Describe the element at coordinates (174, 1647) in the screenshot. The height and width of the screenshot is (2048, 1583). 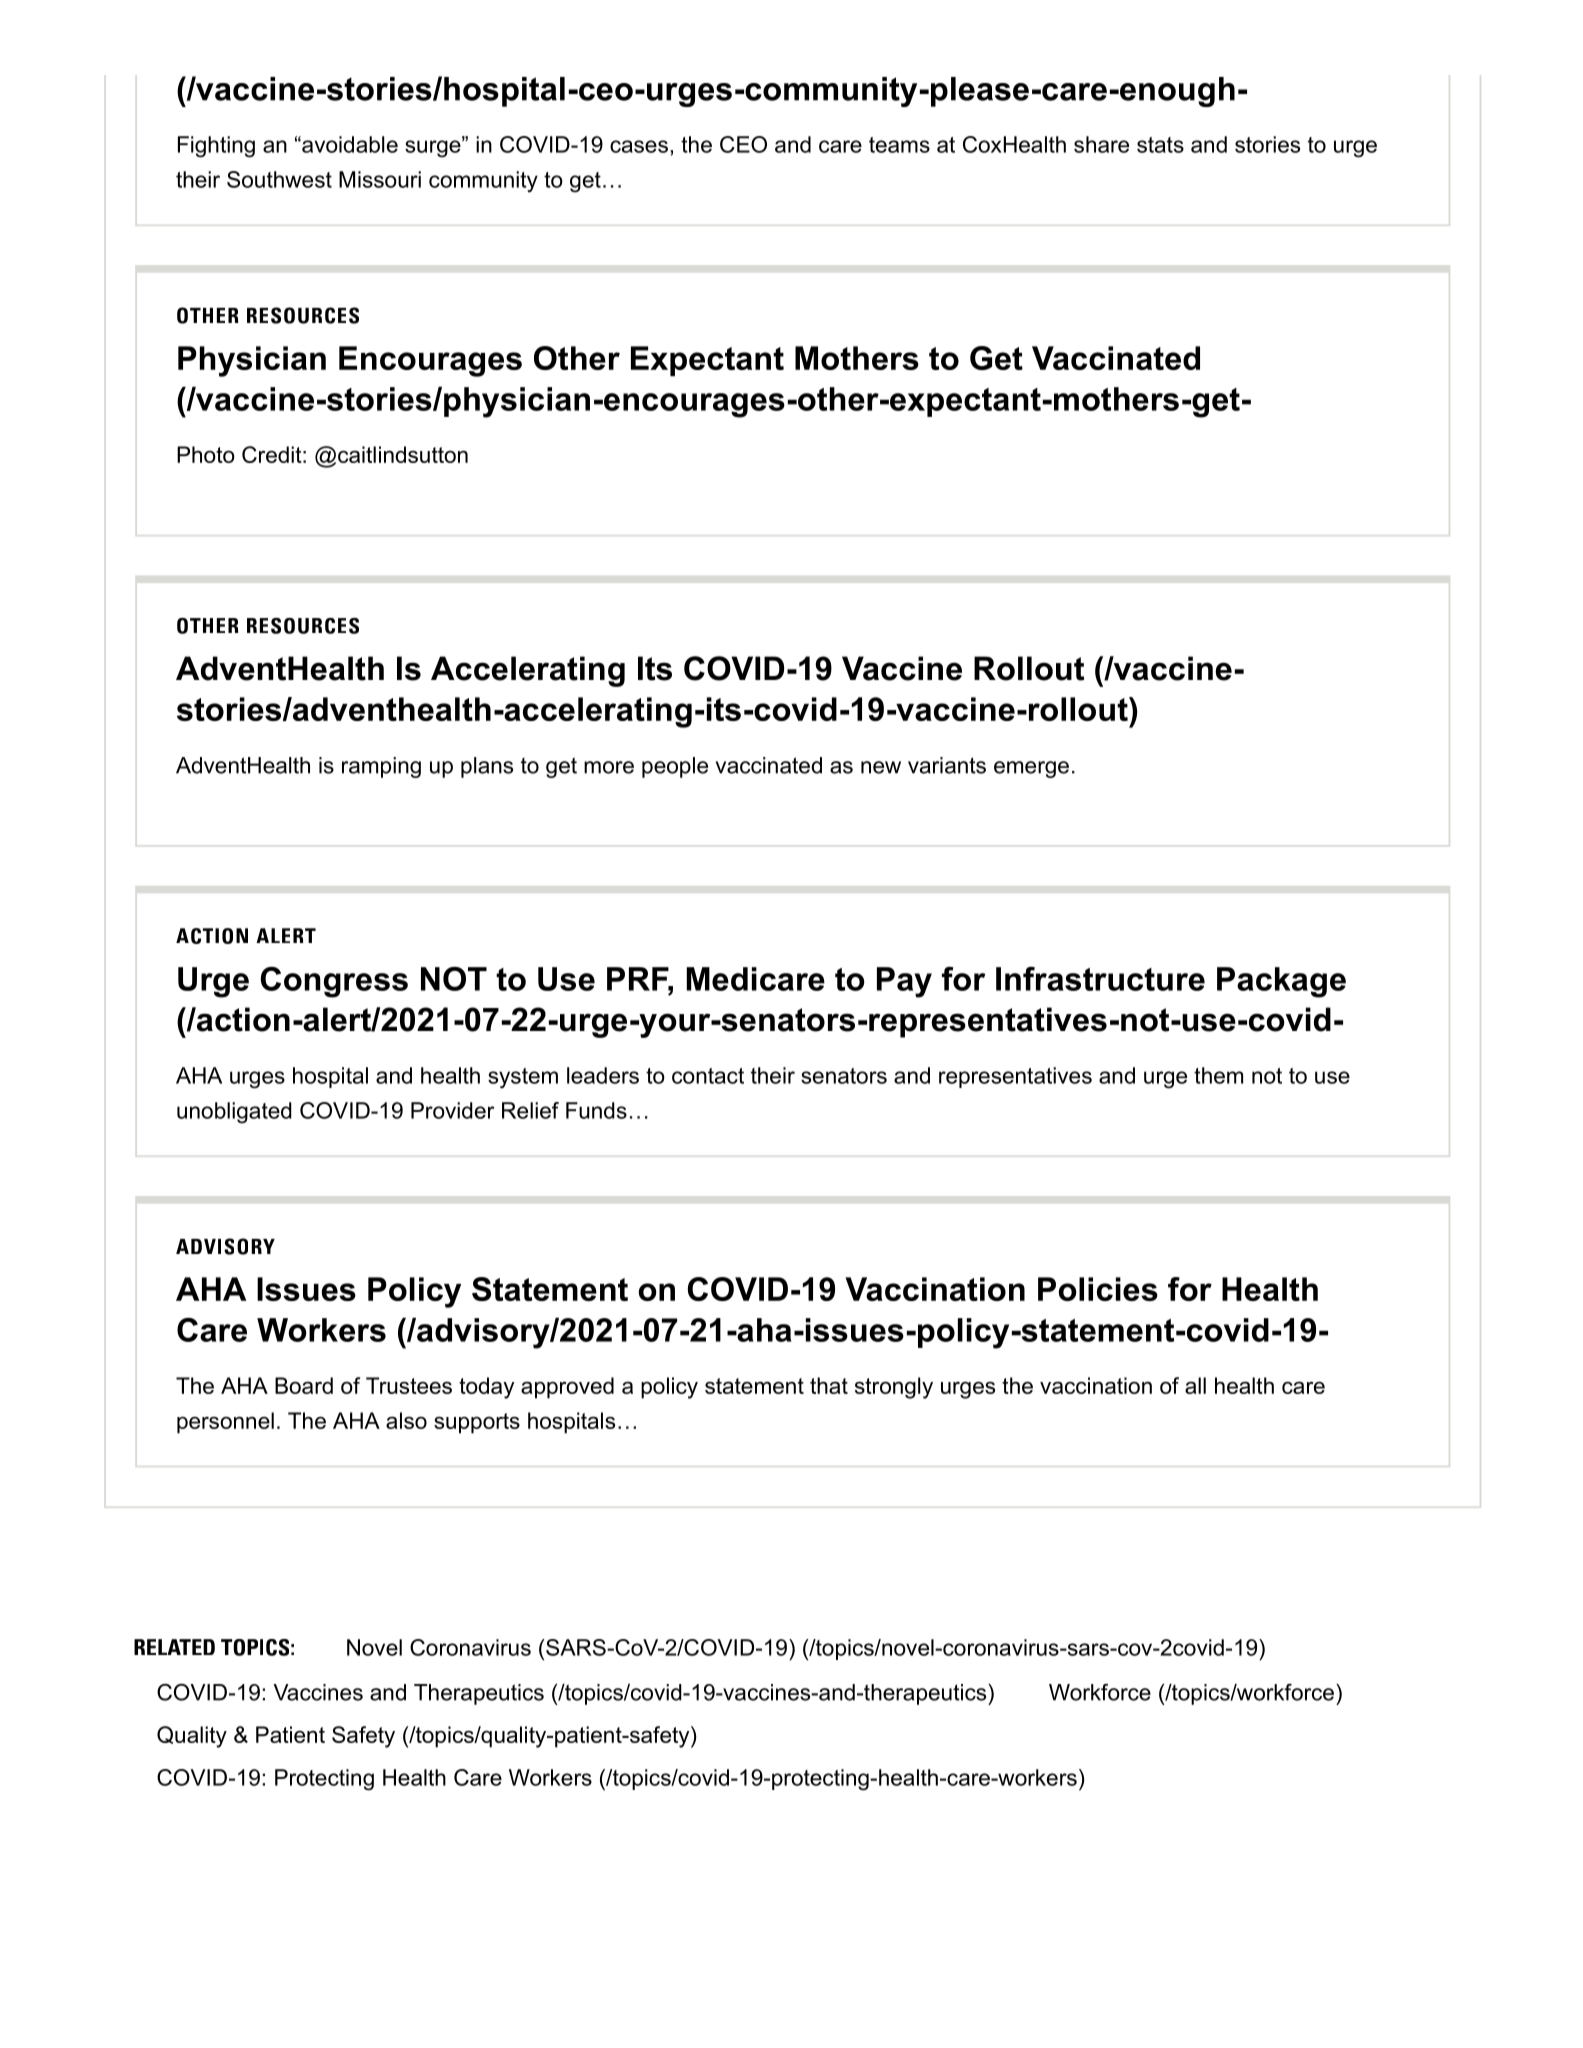
I see `RELATED` at that location.
